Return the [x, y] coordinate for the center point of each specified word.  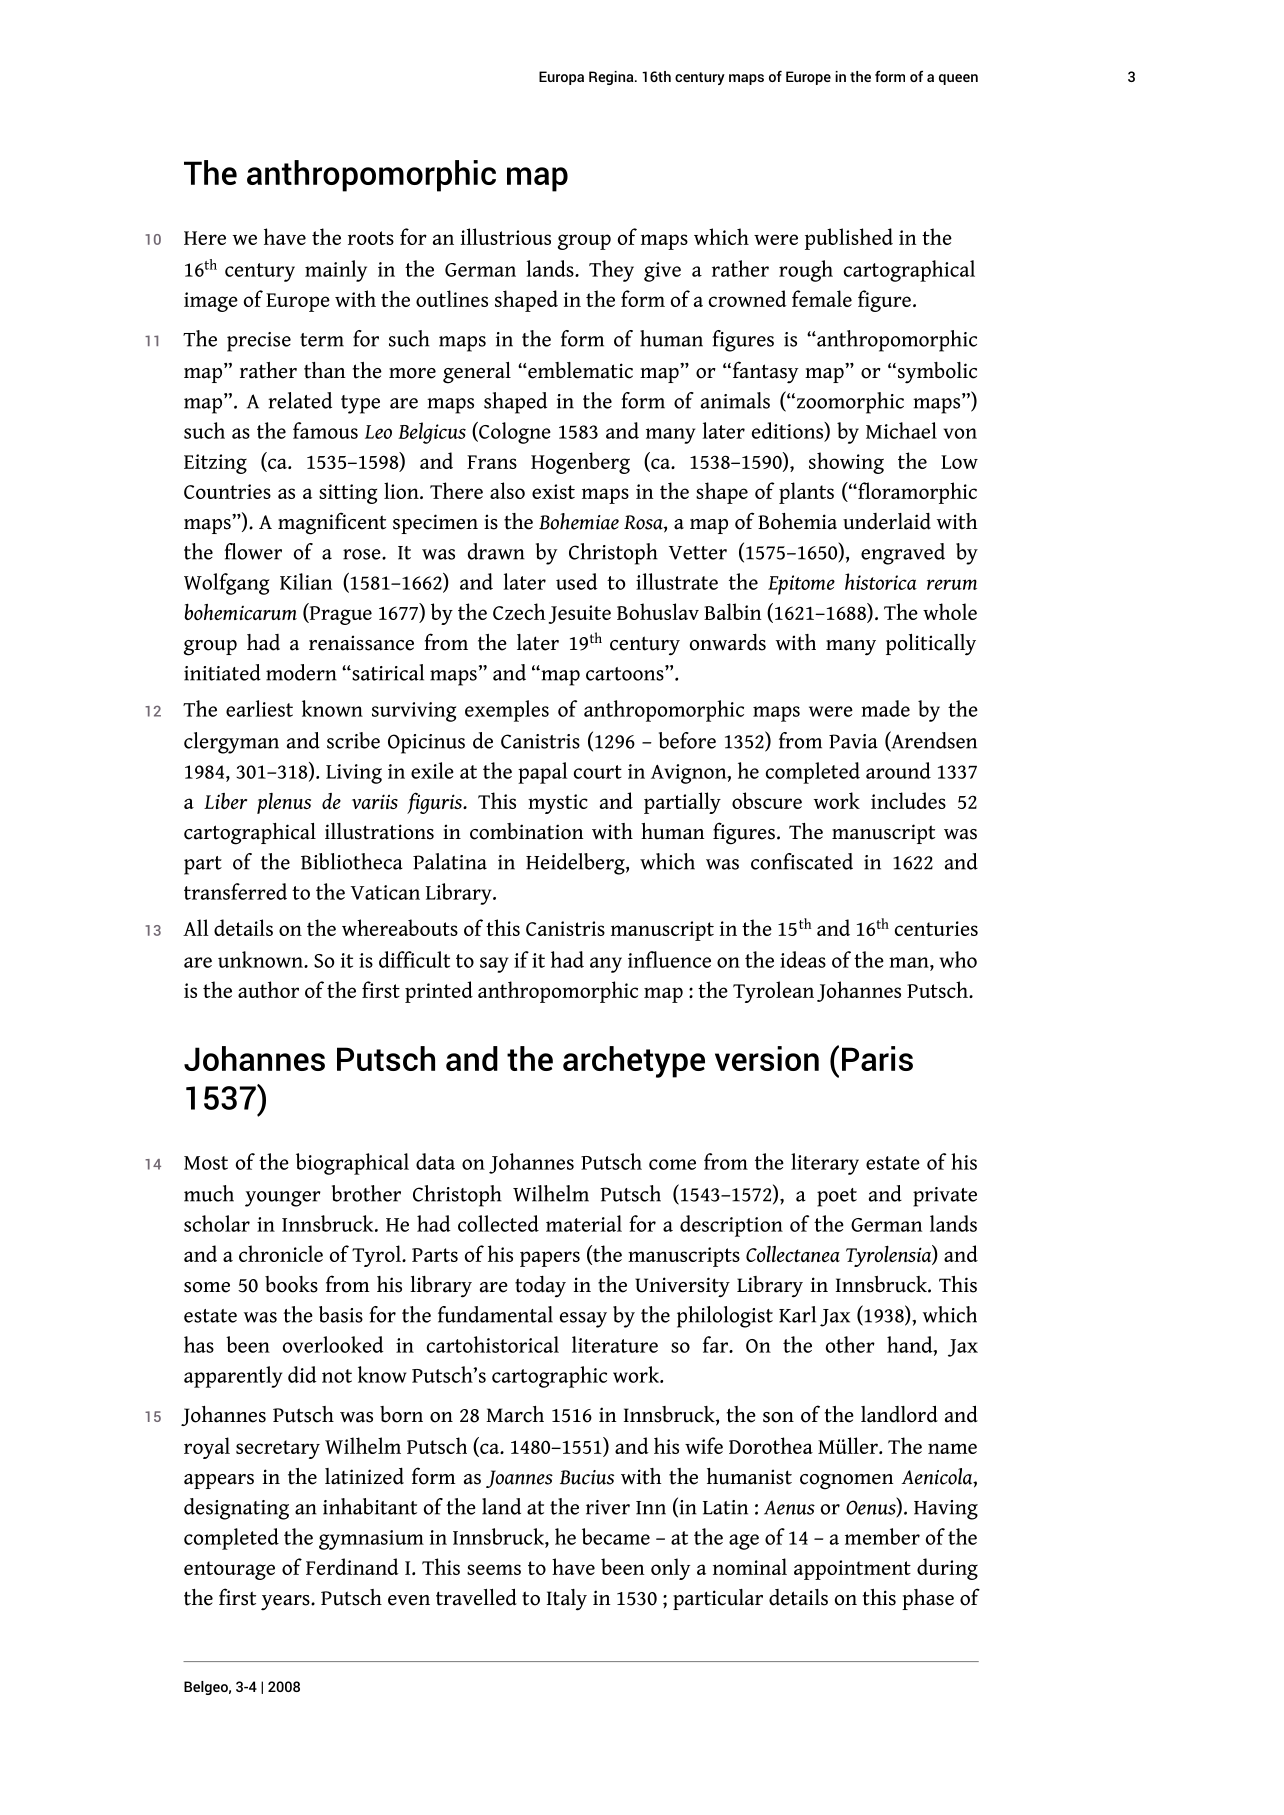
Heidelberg [576, 864]
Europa [561, 78]
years [286, 1602]
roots [371, 238]
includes [908, 800]
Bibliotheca [352, 861]
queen [958, 79]
